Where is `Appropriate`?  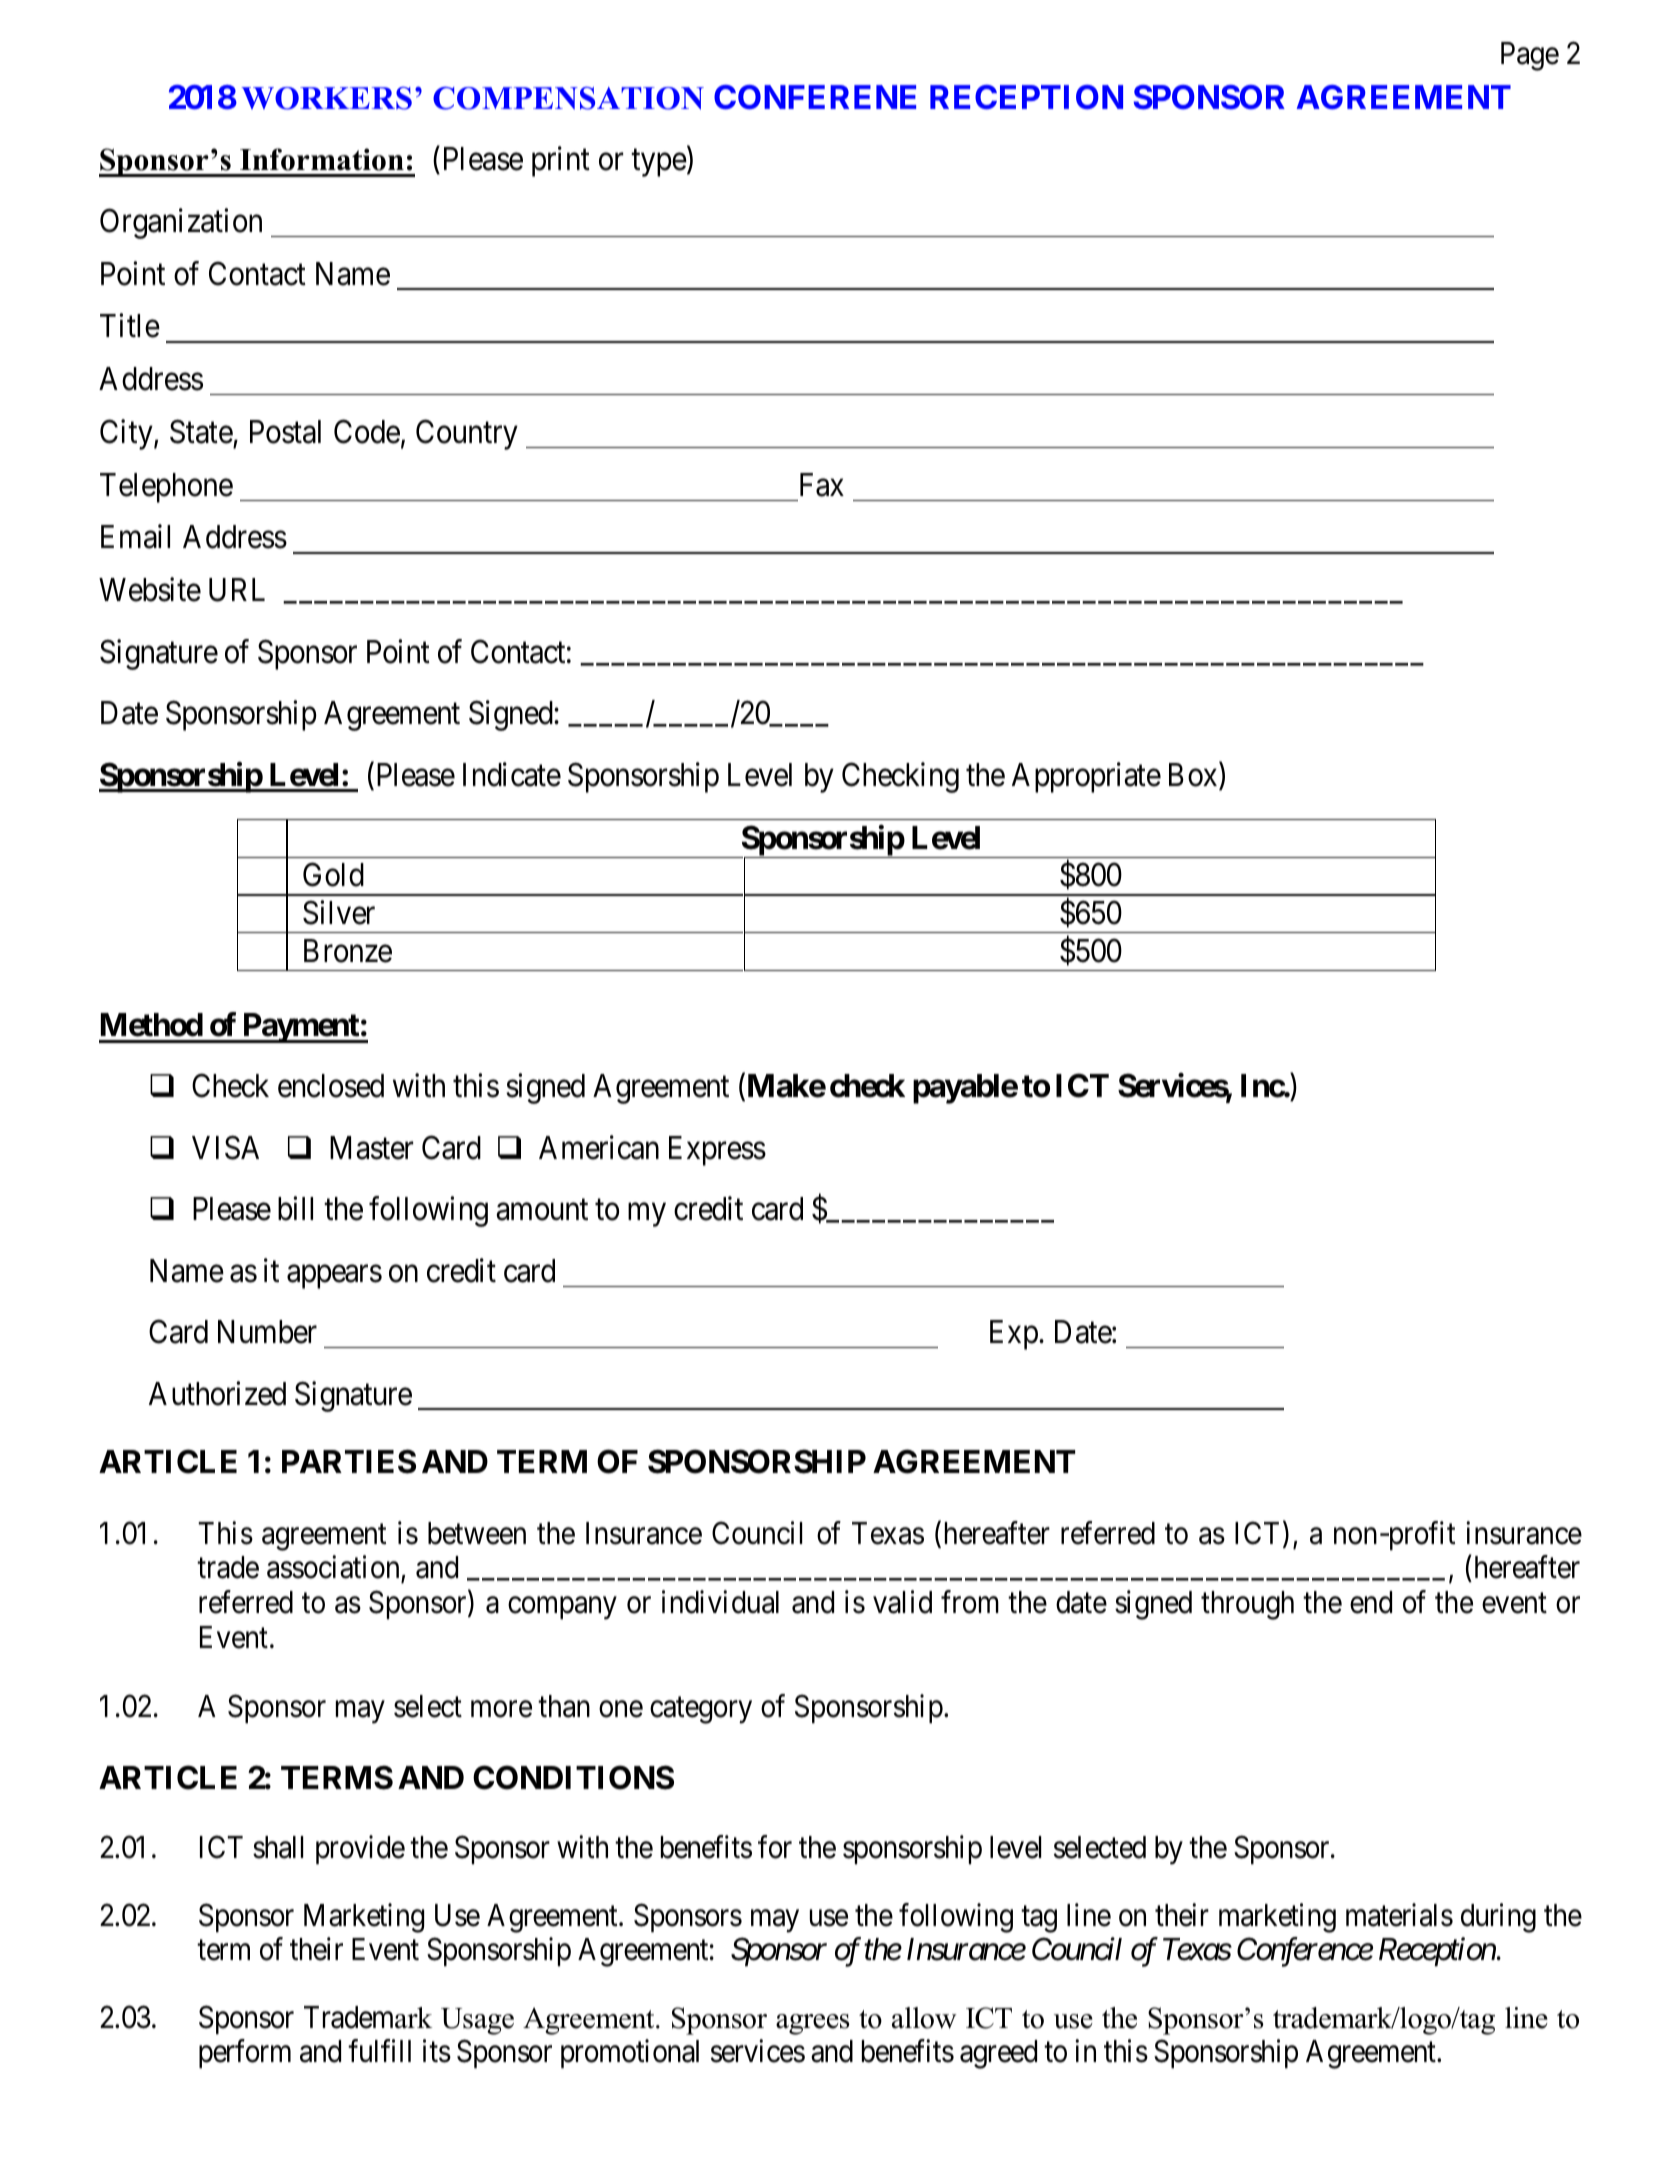
Appropriate is located at coordinates (1086, 777).
